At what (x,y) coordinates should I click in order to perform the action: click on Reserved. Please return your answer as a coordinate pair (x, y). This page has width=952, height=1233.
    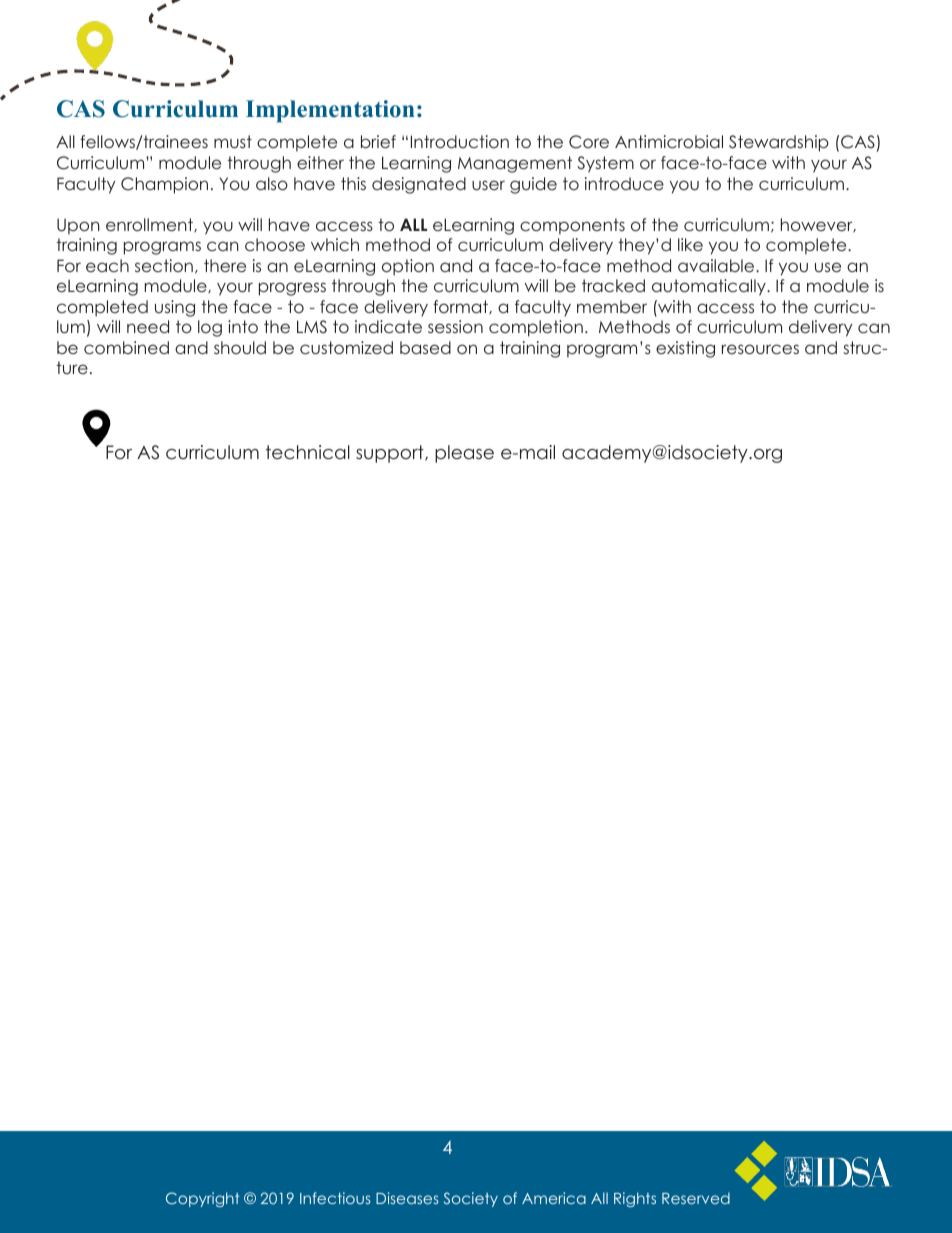
    Looking at the image, I should click on (696, 1198).
